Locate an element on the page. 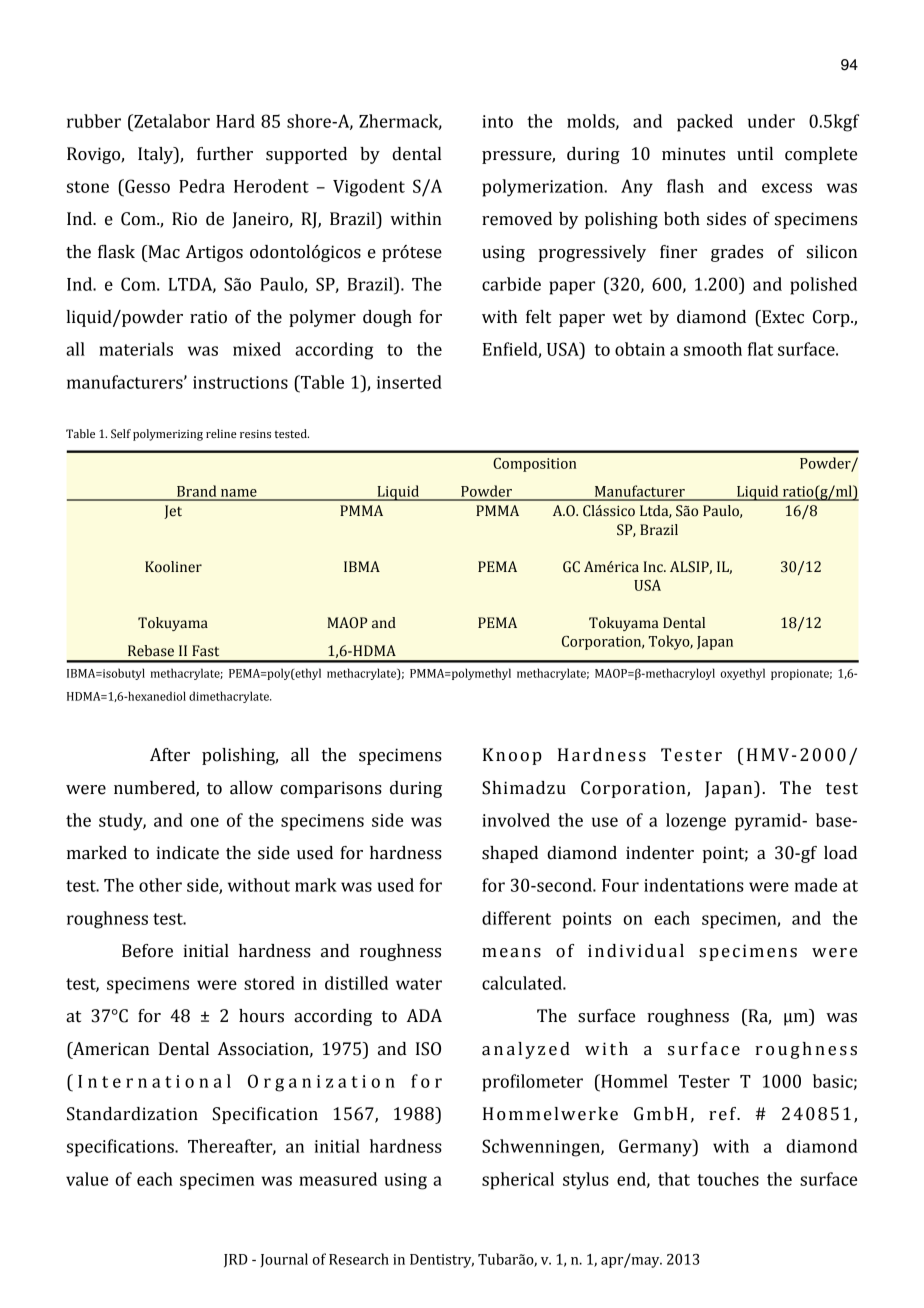 This image has width=924, height=1308. stylus is located at coordinates (586, 1181).
